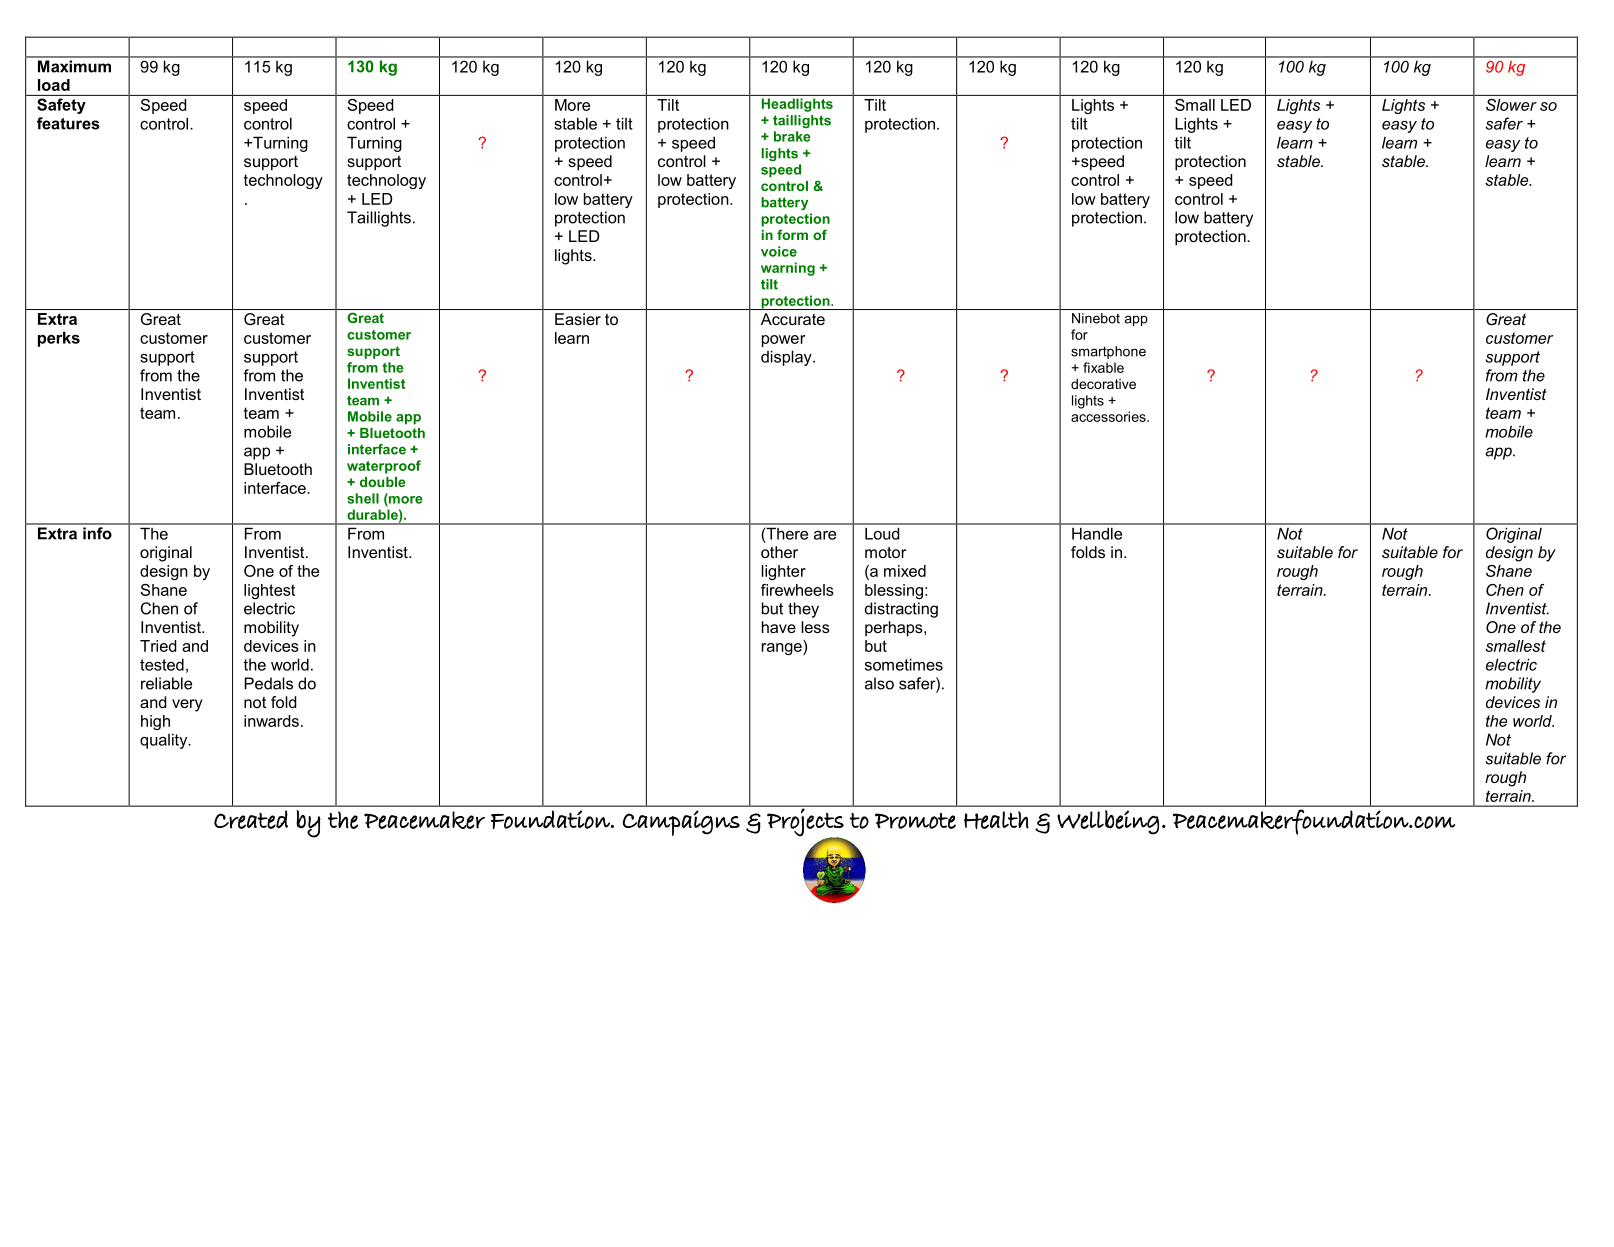 The width and height of the screenshot is (1614, 1247). Describe the element at coordinates (901, 610) in the screenshot. I see `distracting` at that location.
